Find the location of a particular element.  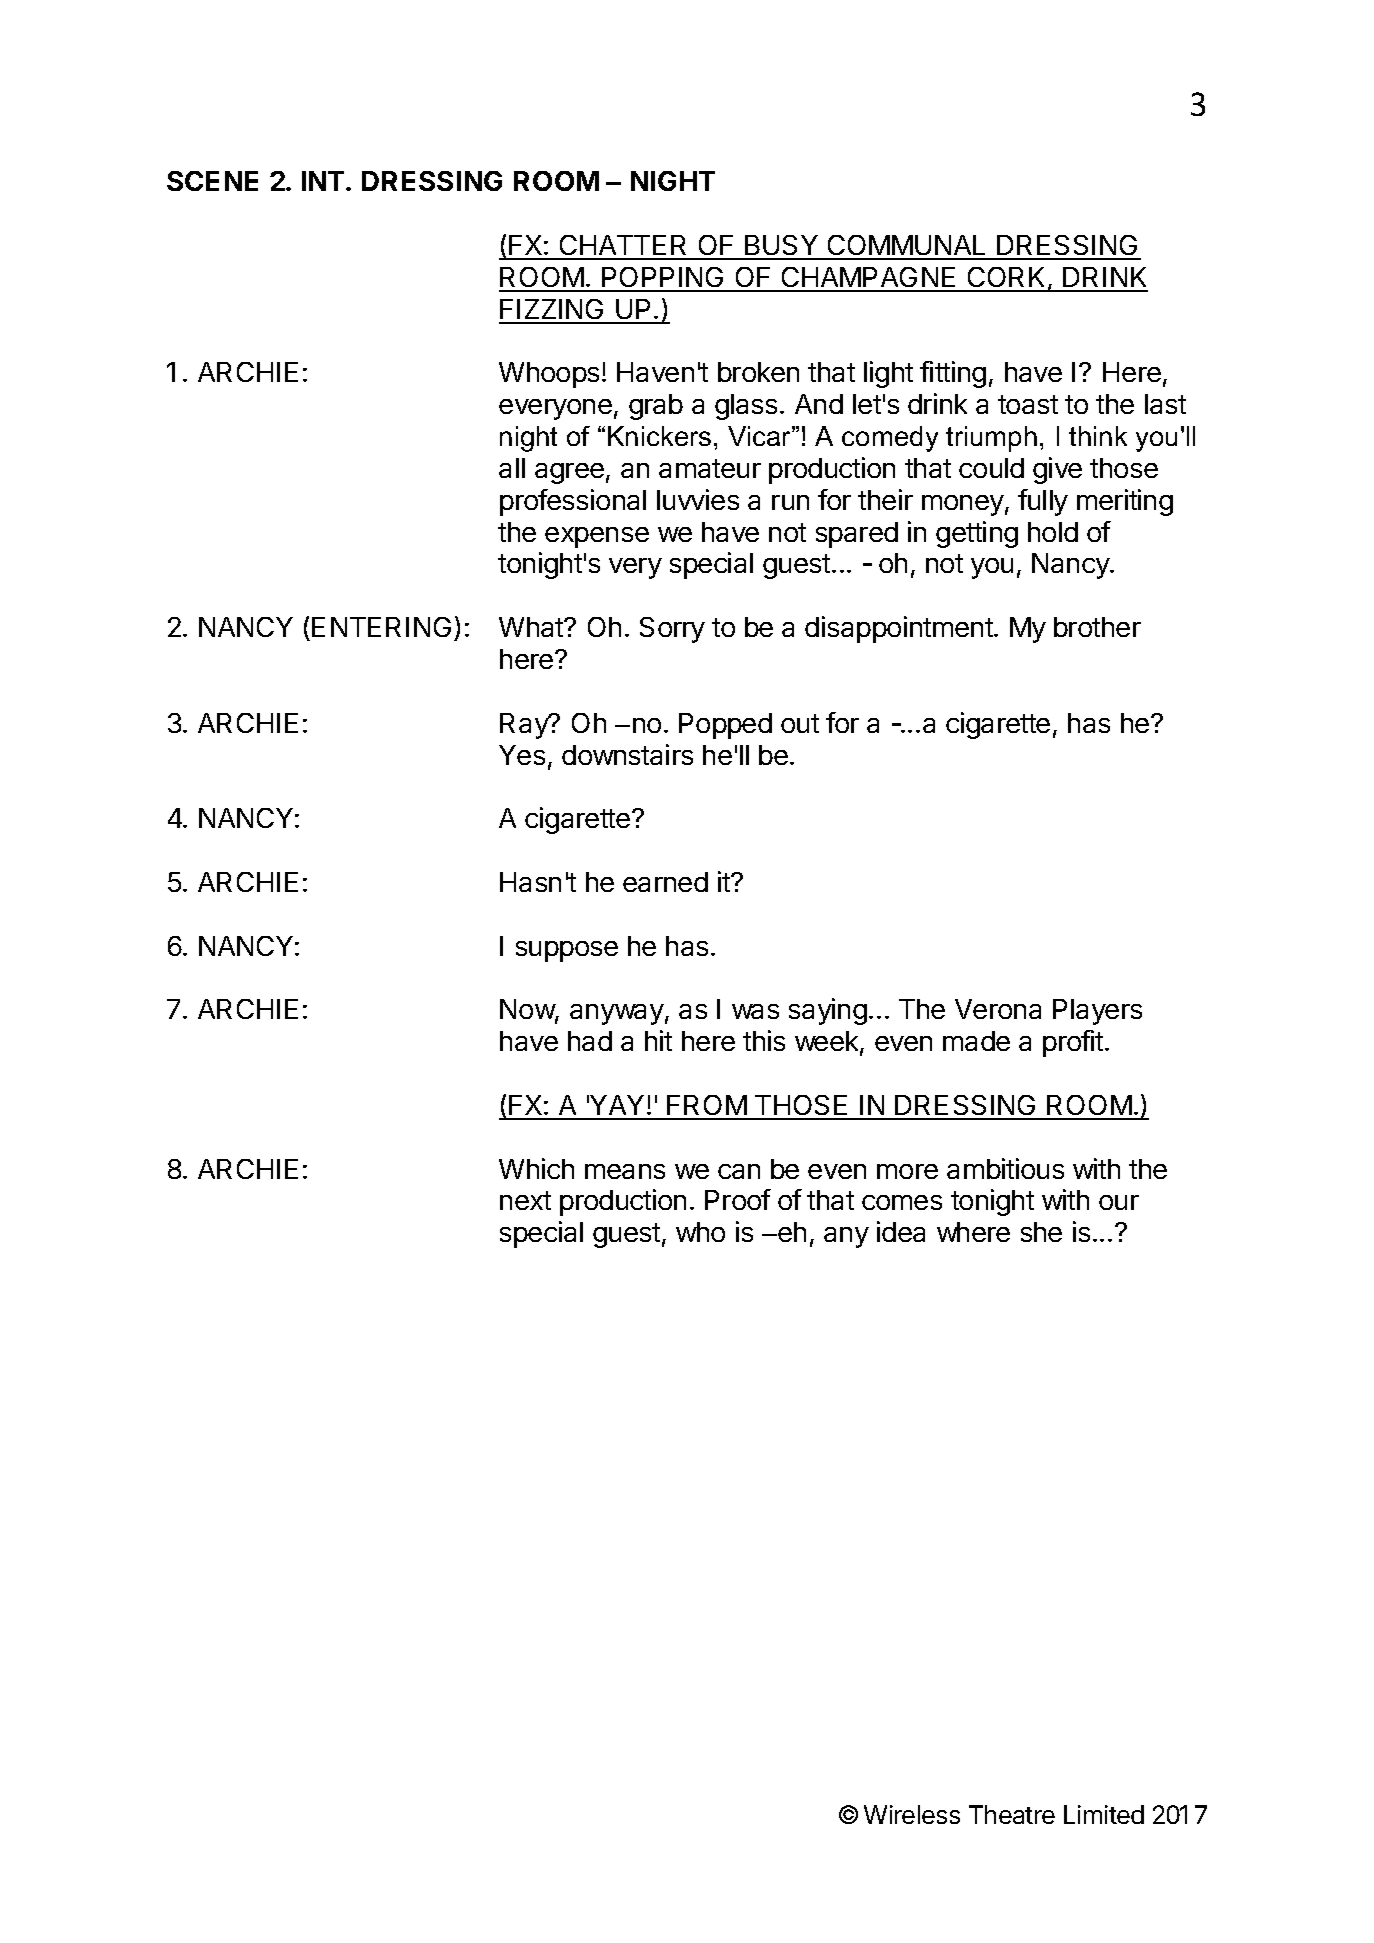

Theatre is located at coordinates (1012, 1814).
